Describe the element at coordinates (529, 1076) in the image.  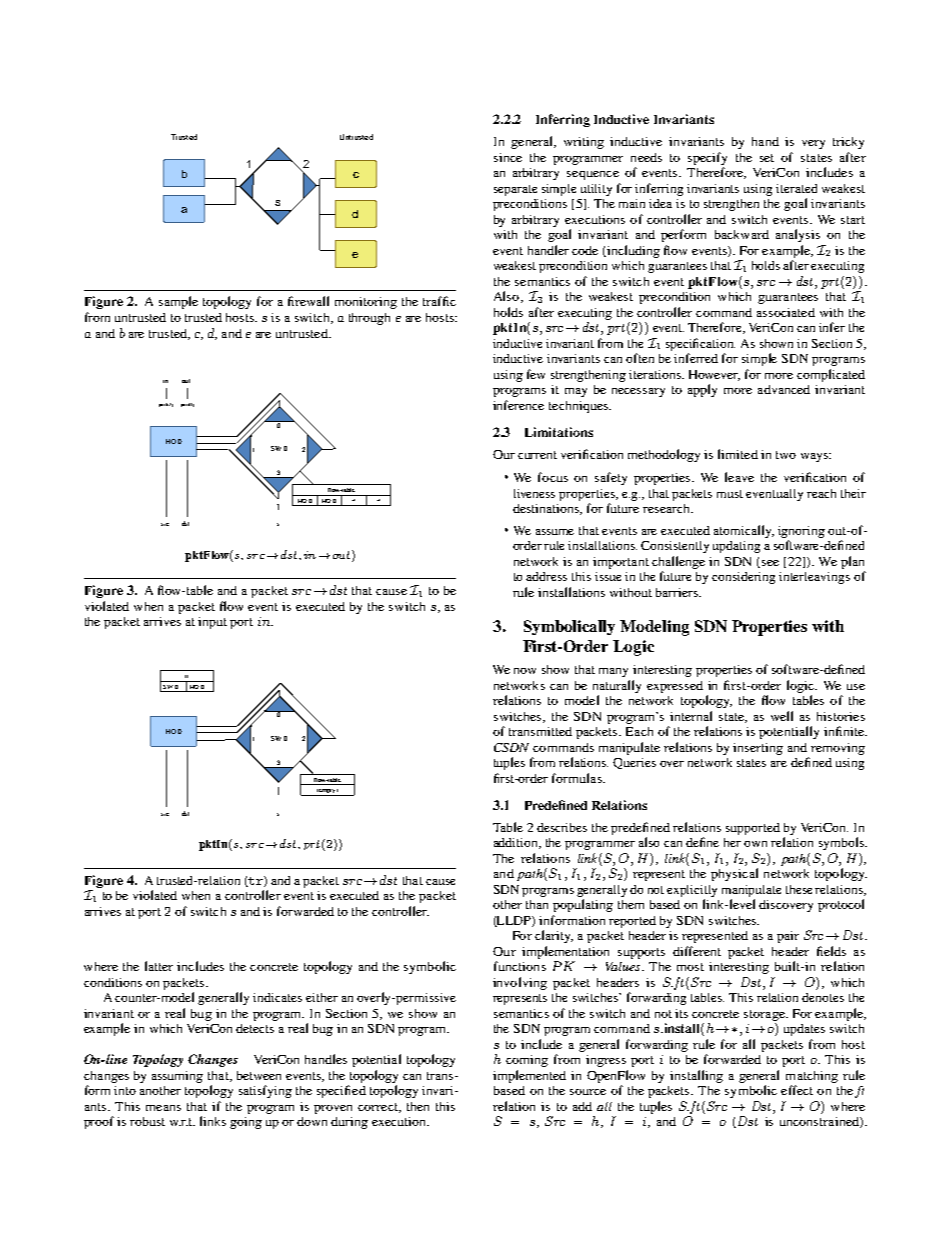
I see `implemented` at that location.
